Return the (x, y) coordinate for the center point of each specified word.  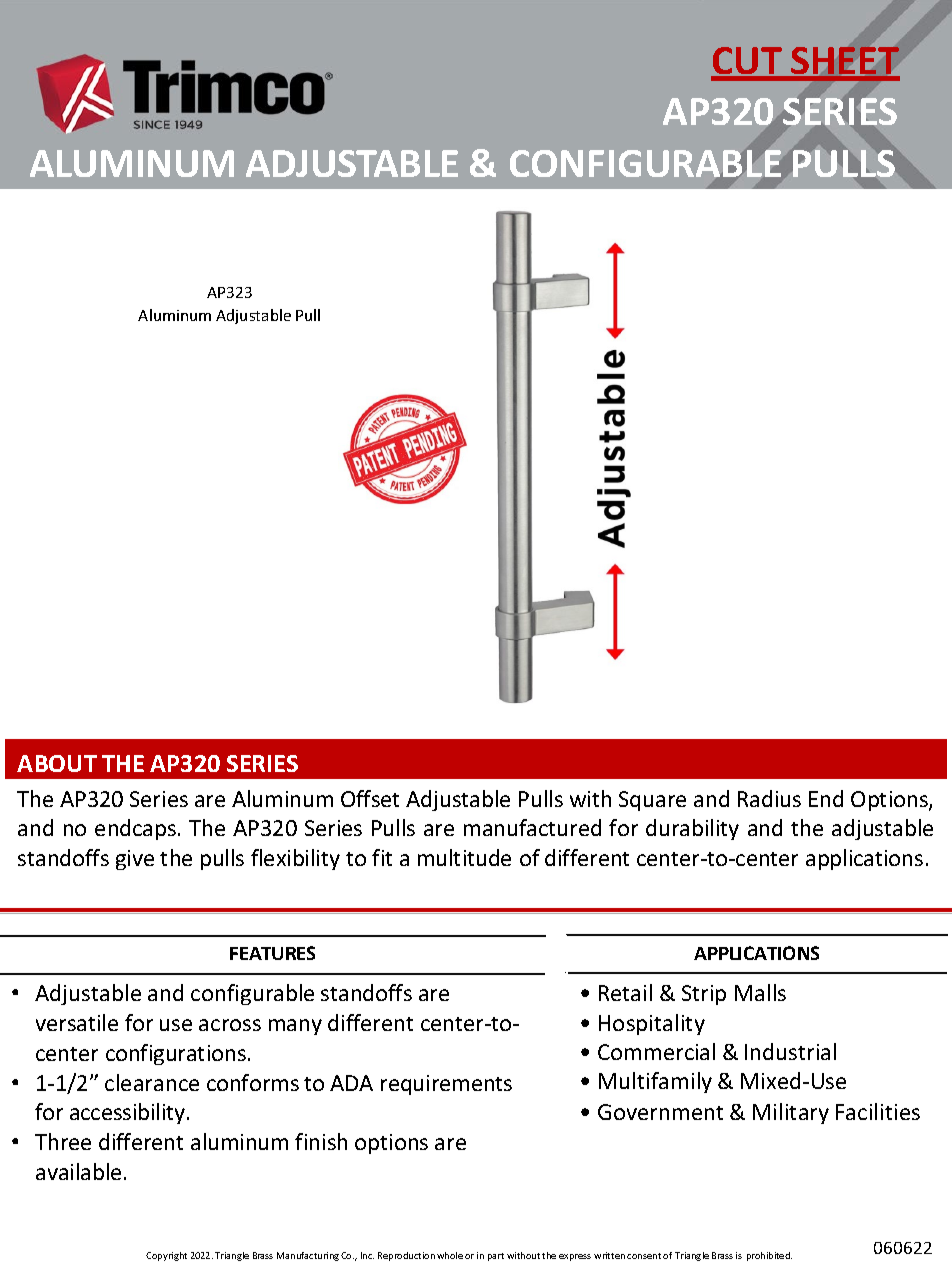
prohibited (769, 1256)
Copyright (166, 1256)
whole (450, 1255)
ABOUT (57, 763)
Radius (769, 798)
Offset (370, 798)
